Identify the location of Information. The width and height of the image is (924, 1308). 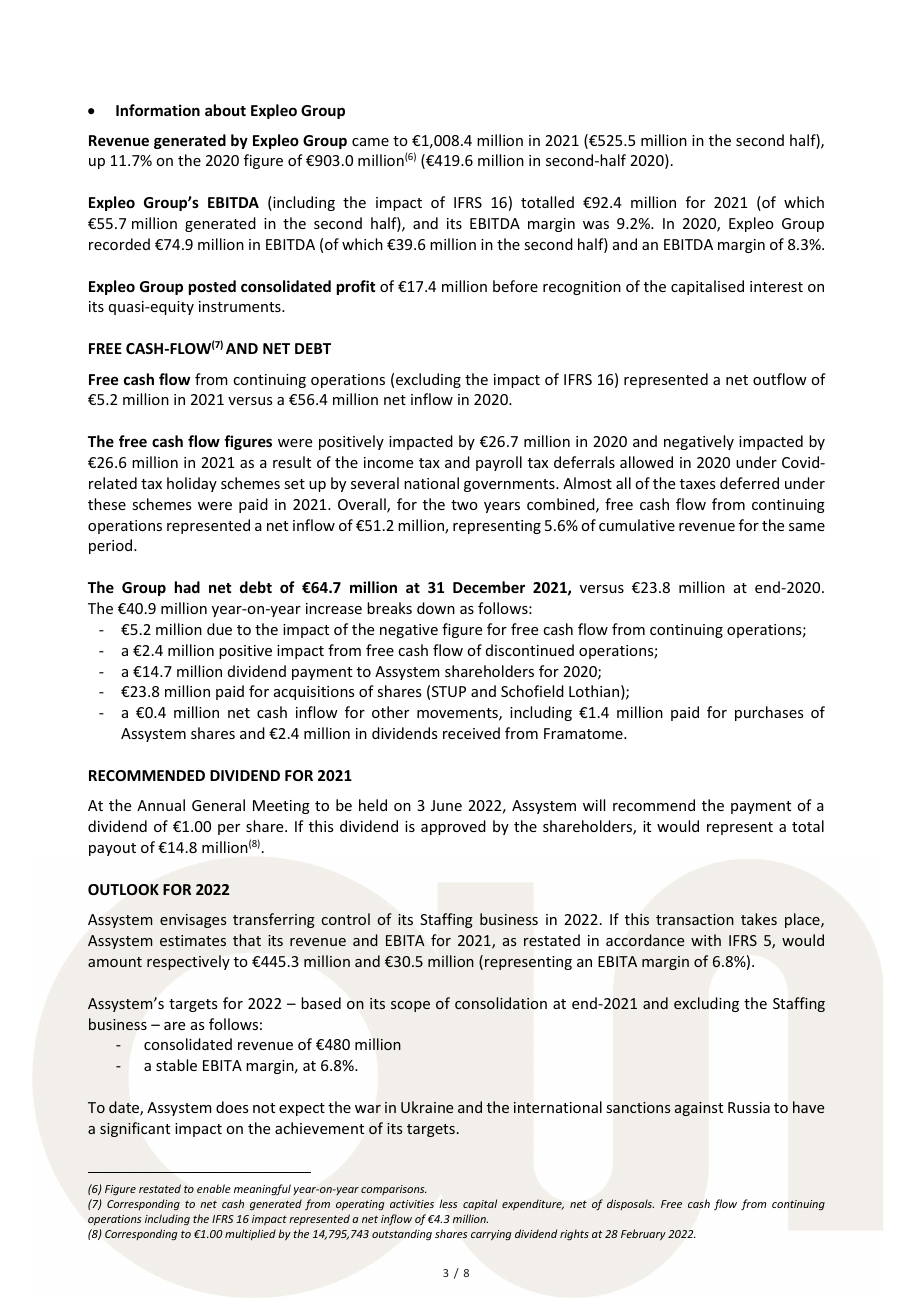
(158, 110).
